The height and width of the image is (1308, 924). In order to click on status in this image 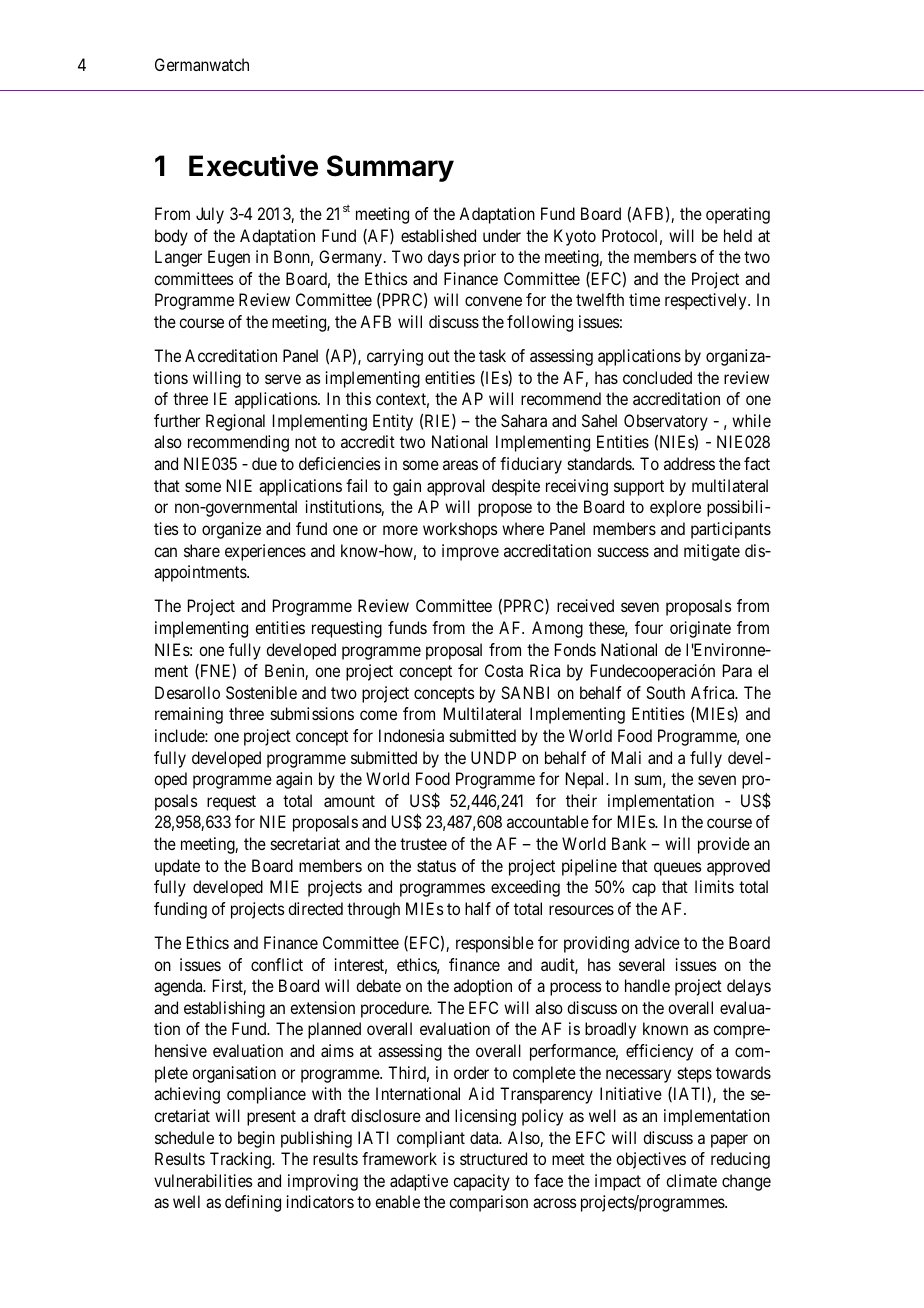, I will do `click(436, 866)`.
